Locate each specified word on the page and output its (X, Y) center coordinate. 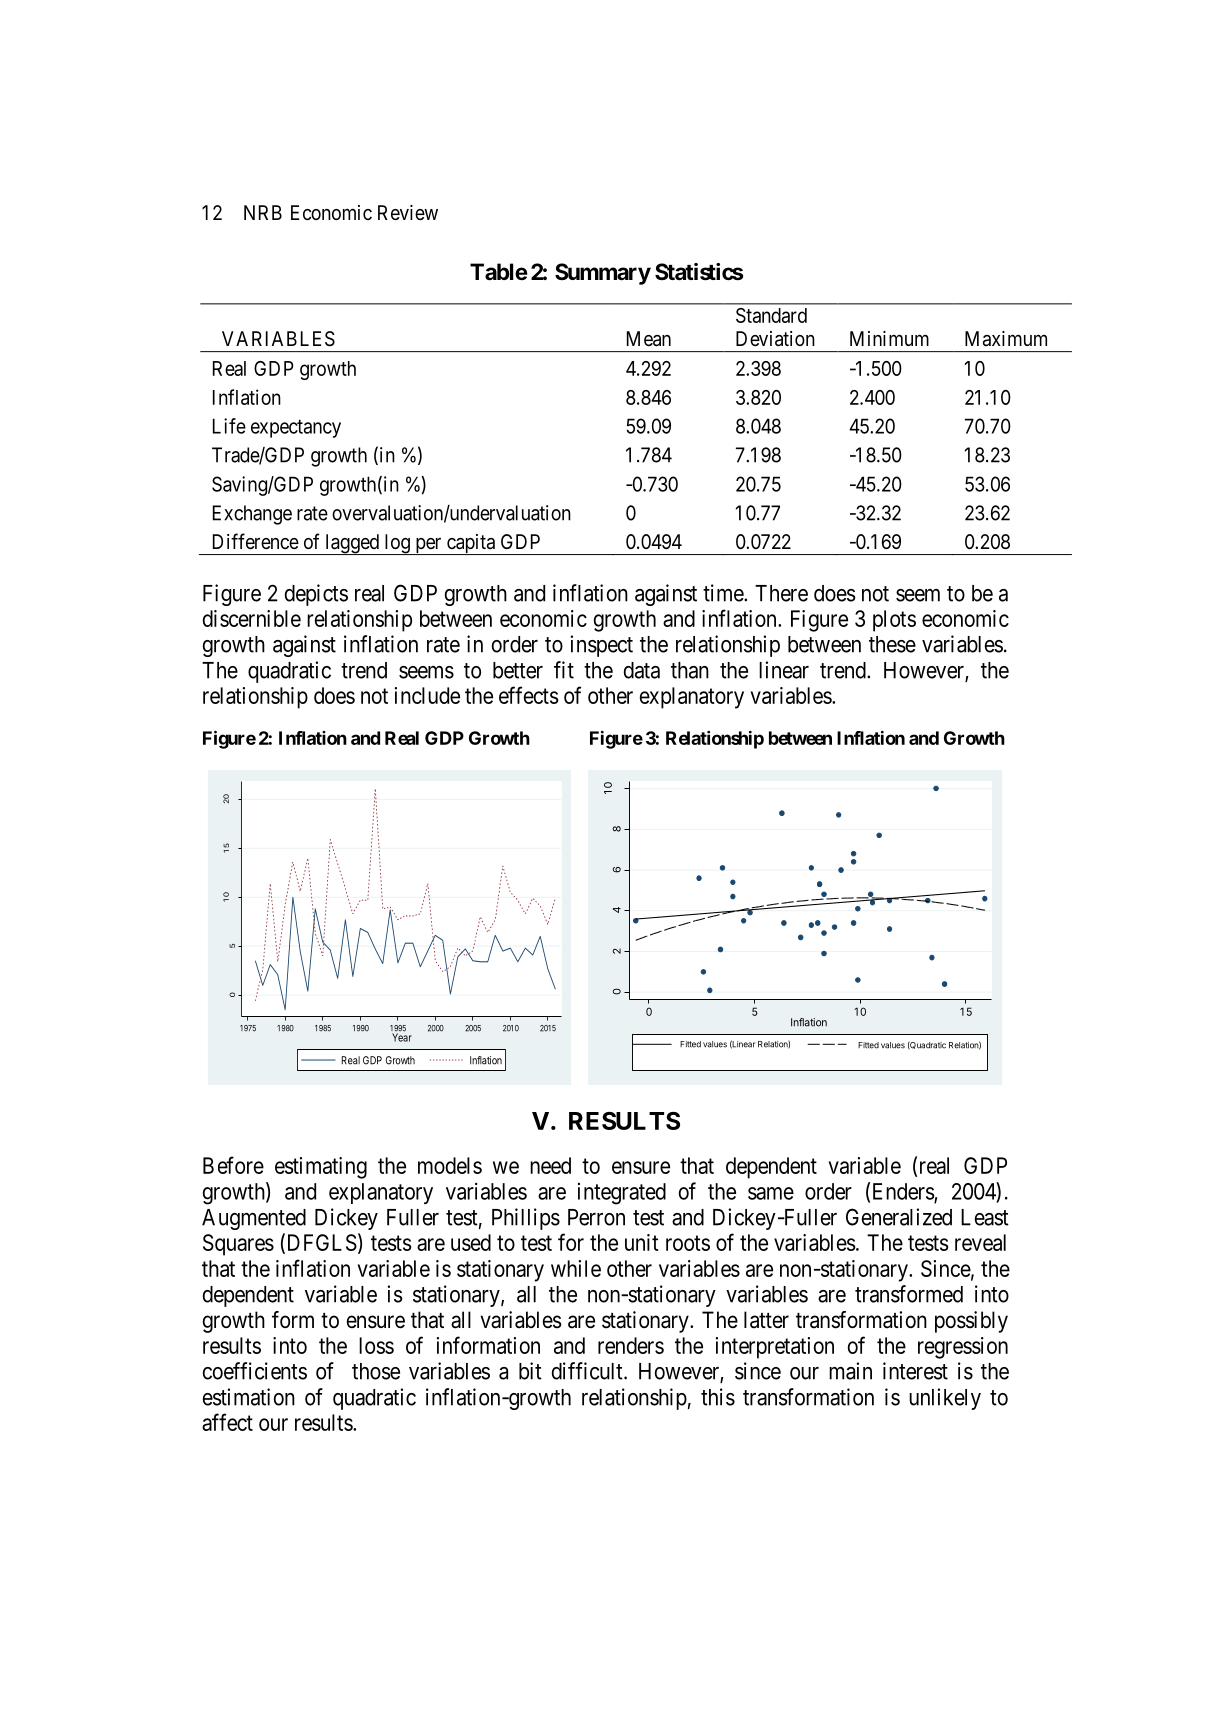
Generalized (899, 1217)
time (724, 593)
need (550, 1165)
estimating (321, 1168)
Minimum (889, 338)
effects (529, 695)
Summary (603, 274)
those (376, 1371)
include (427, 695)
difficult (588, 1371)
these (892, 644)
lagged (352, 544)
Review (408, 212)
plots (894, 621)
